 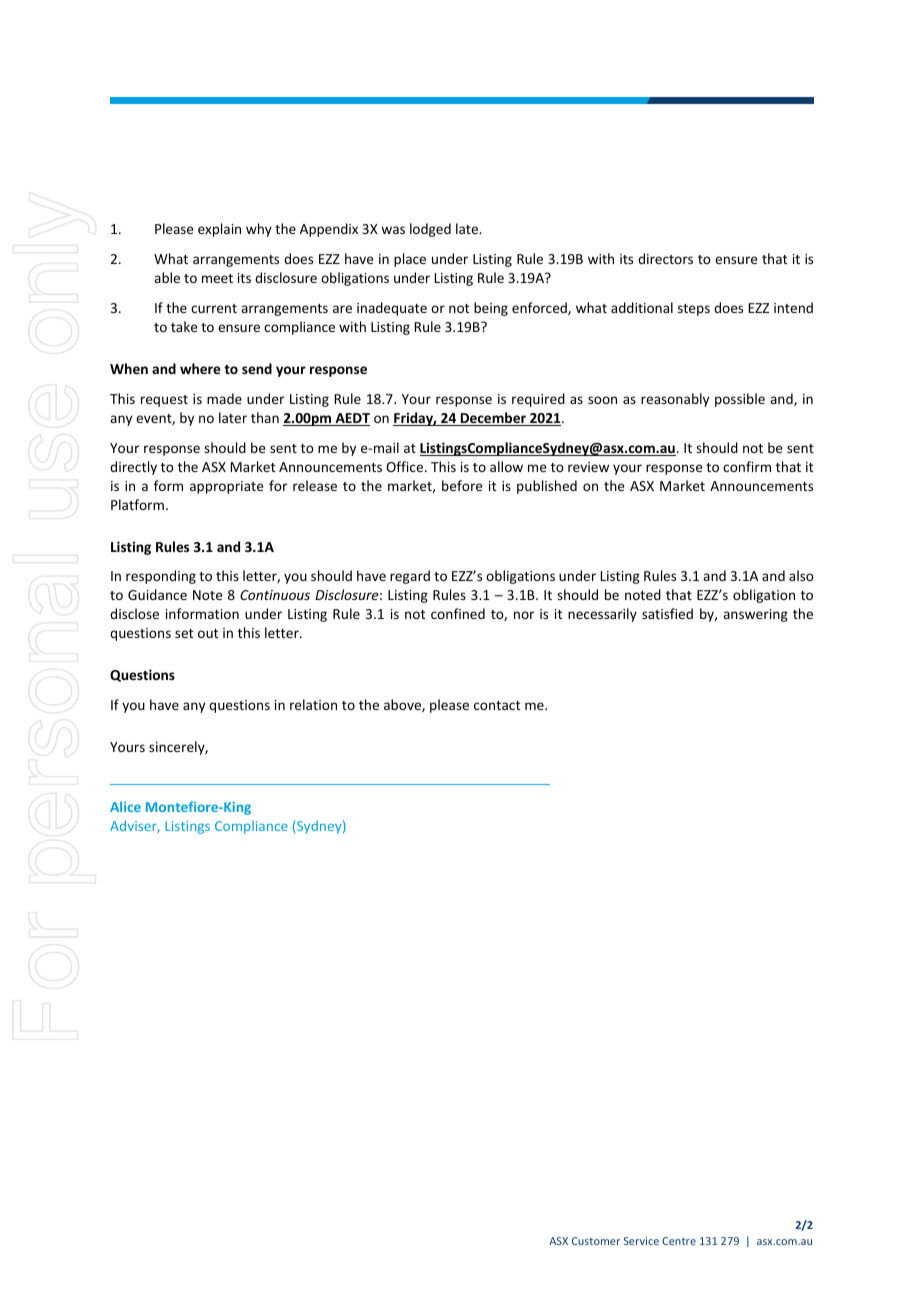 I want to click on lodged, so click(x=430, y=230).
